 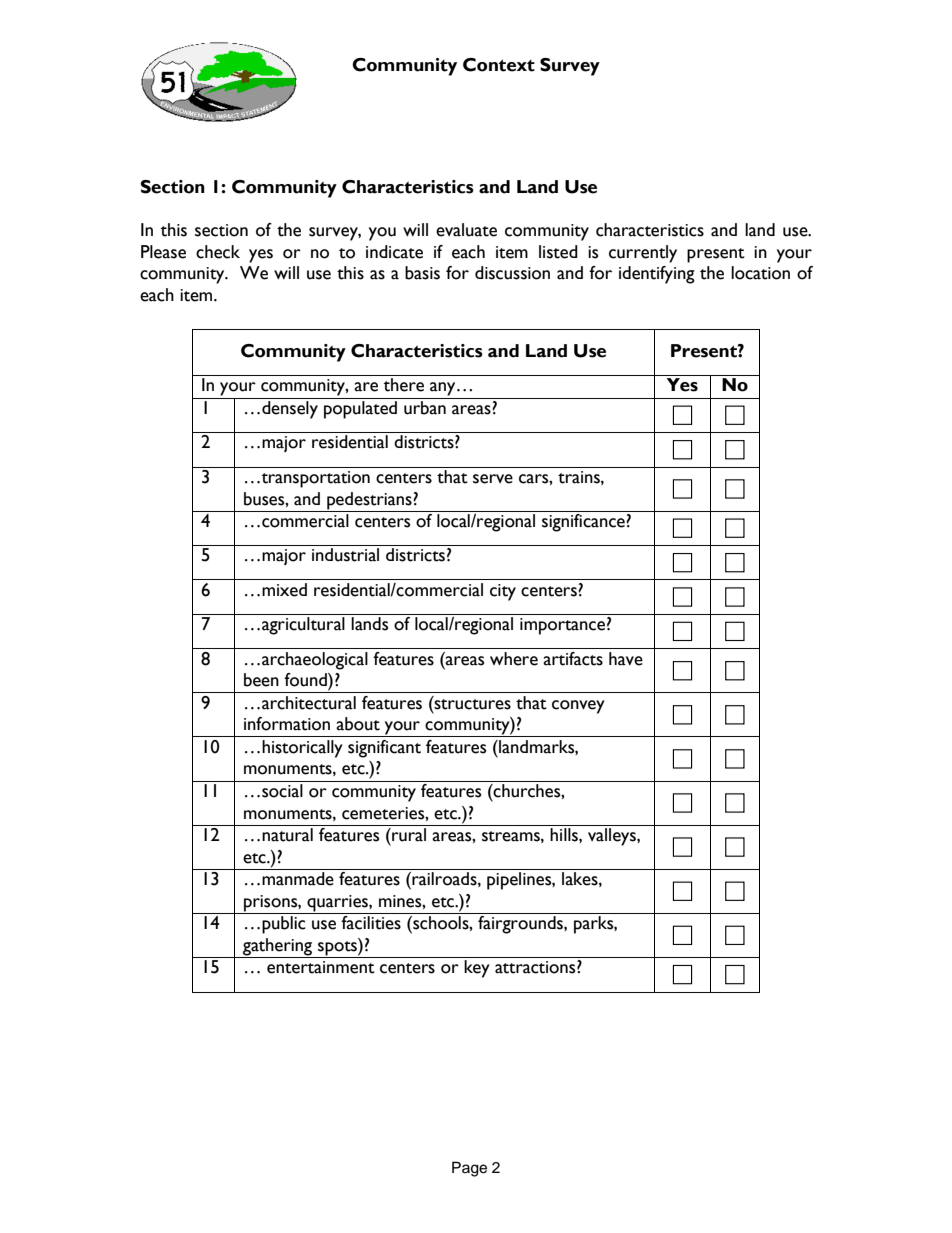 What do you see at coordinates (626, 659) in the page?
I see `have` at bounding box center [626, 659].
